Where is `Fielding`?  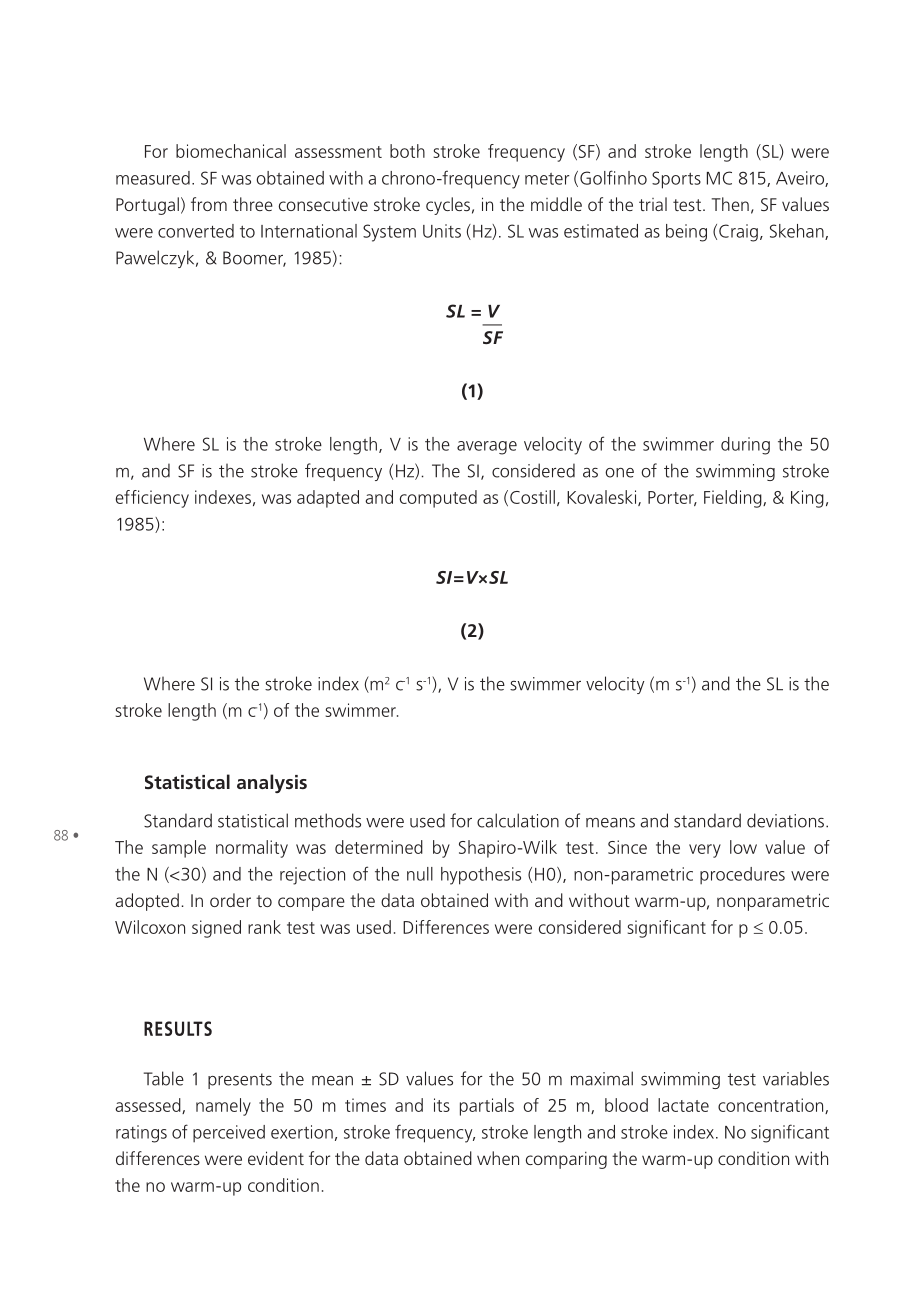 Fielding is located at coordinates (734, 499).
